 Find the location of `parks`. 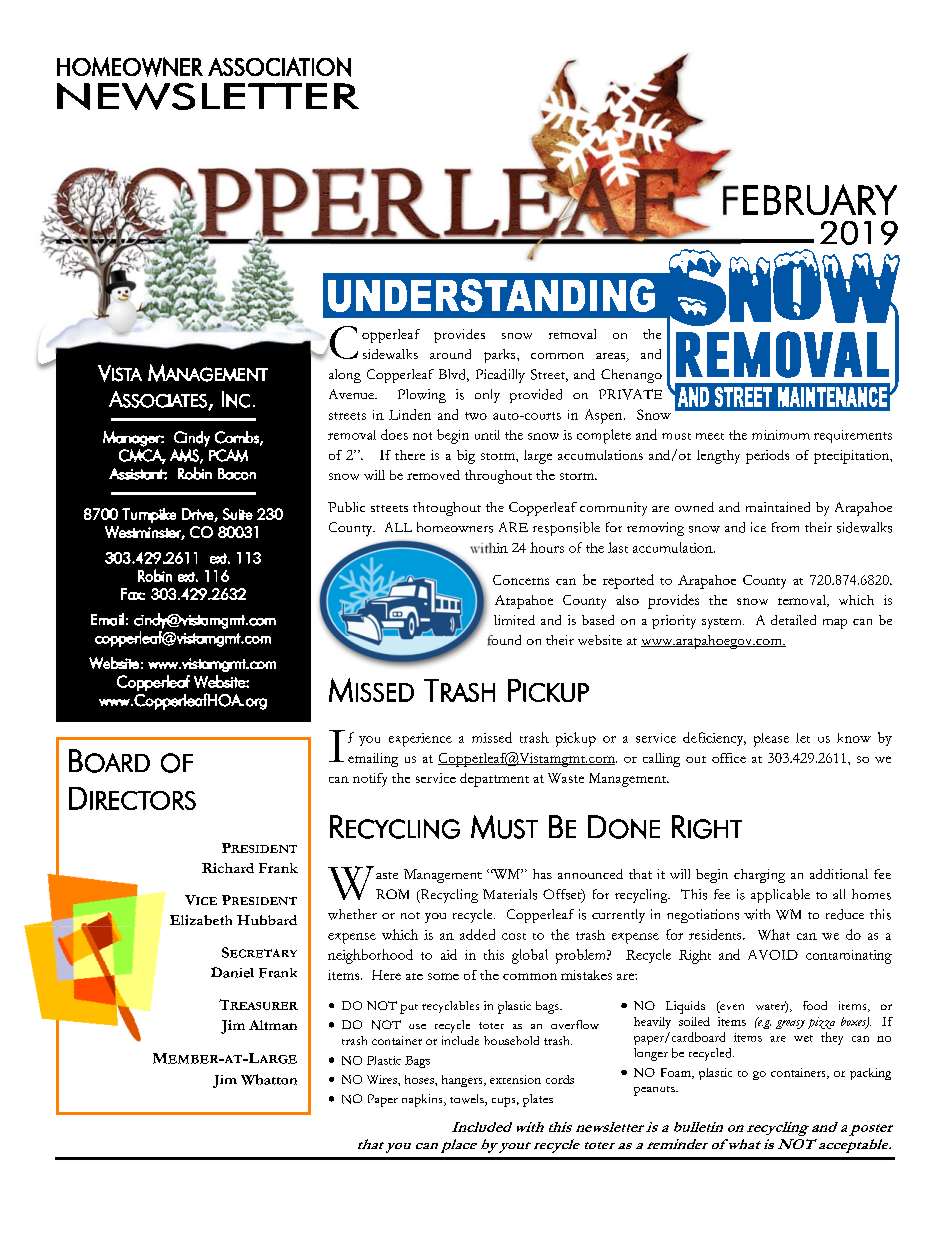

parks is located at coordinates (501, 356).
